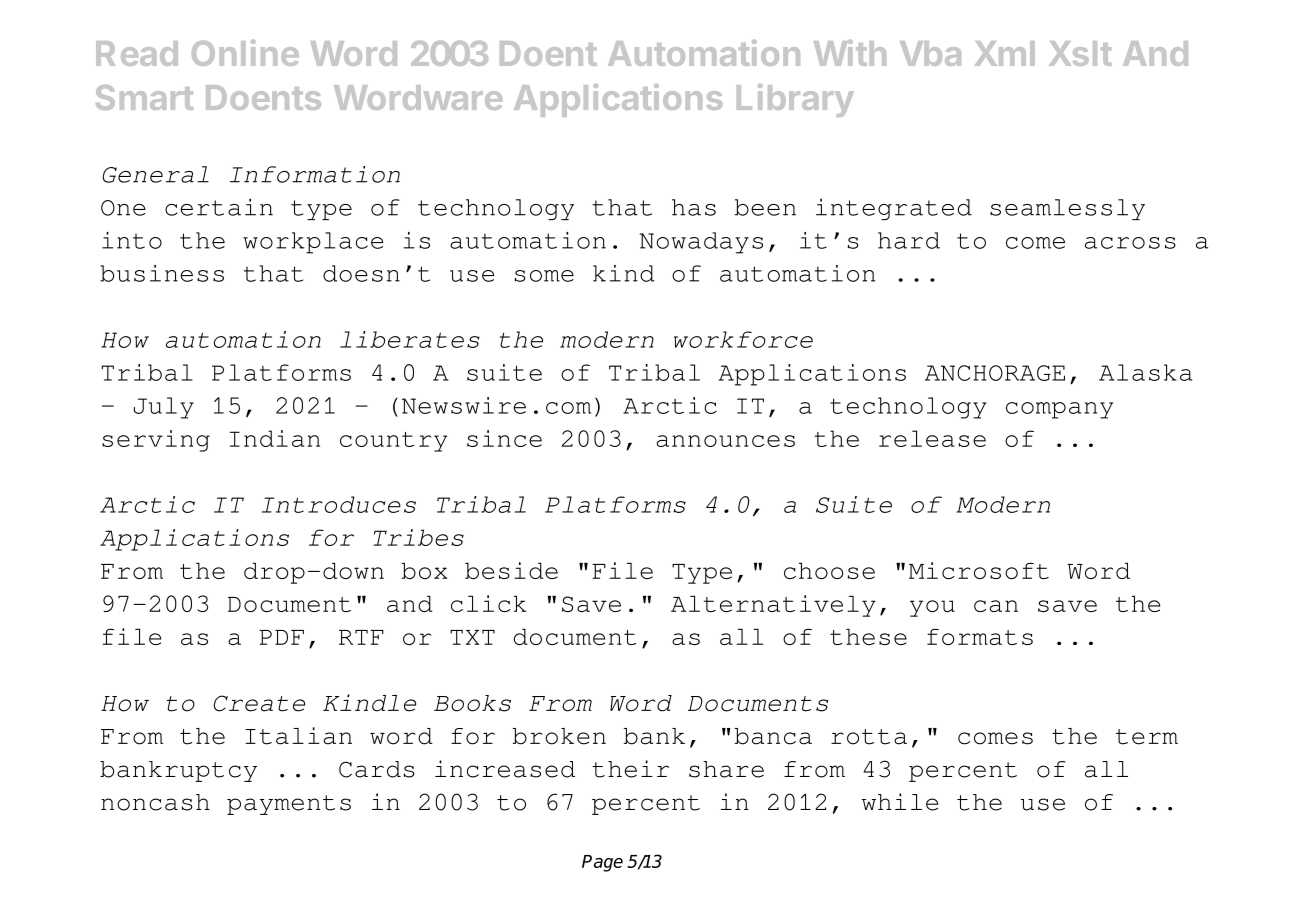 Image resolution: width=1311 pixels, height=924 pixels. What do you see at coordinates (511, 570) in the screenshot?
I see `beside` at bounding box center [511, 570].
